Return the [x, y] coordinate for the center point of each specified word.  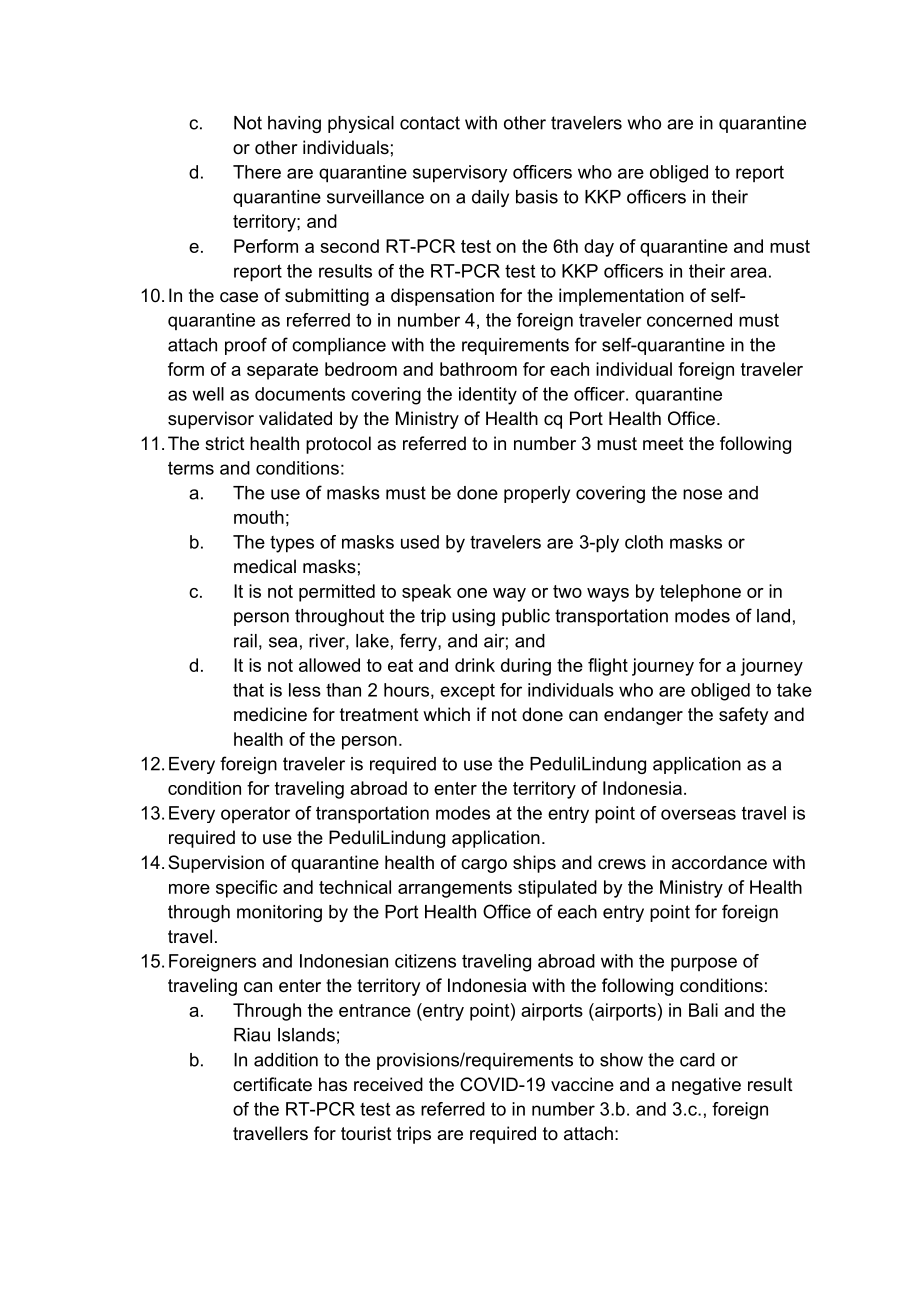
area [748, 272]
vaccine [582, 1084]
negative [706, 1086]
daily [490, 198]
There [257, 172]
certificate [272, 1084]
